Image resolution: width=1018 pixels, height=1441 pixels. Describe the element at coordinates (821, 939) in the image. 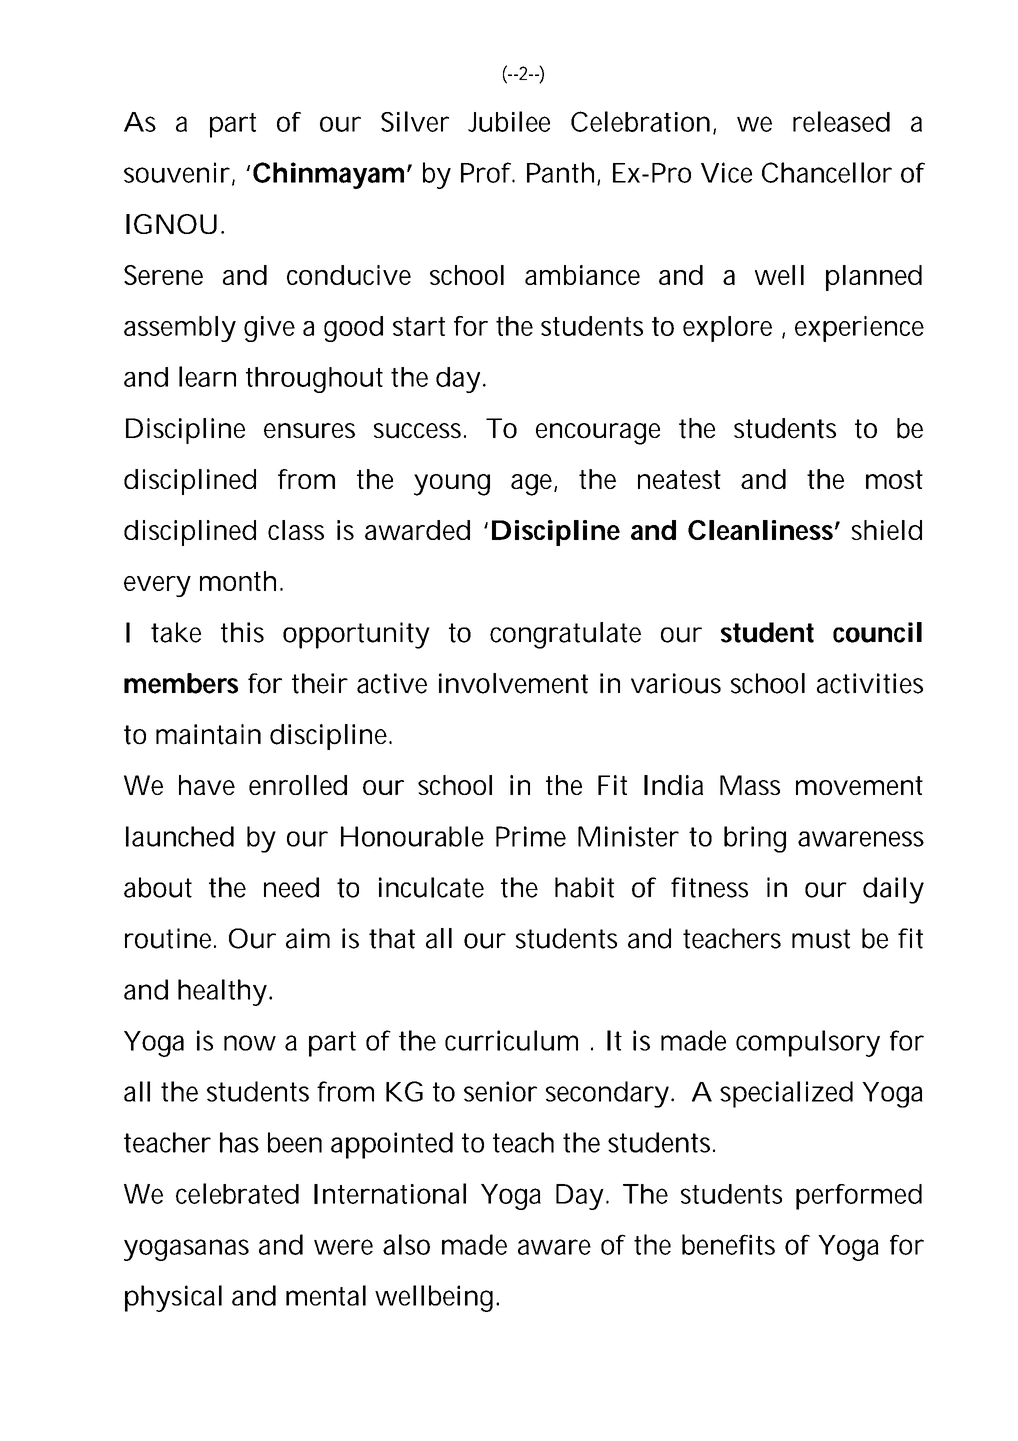

I see `must` at that location.
